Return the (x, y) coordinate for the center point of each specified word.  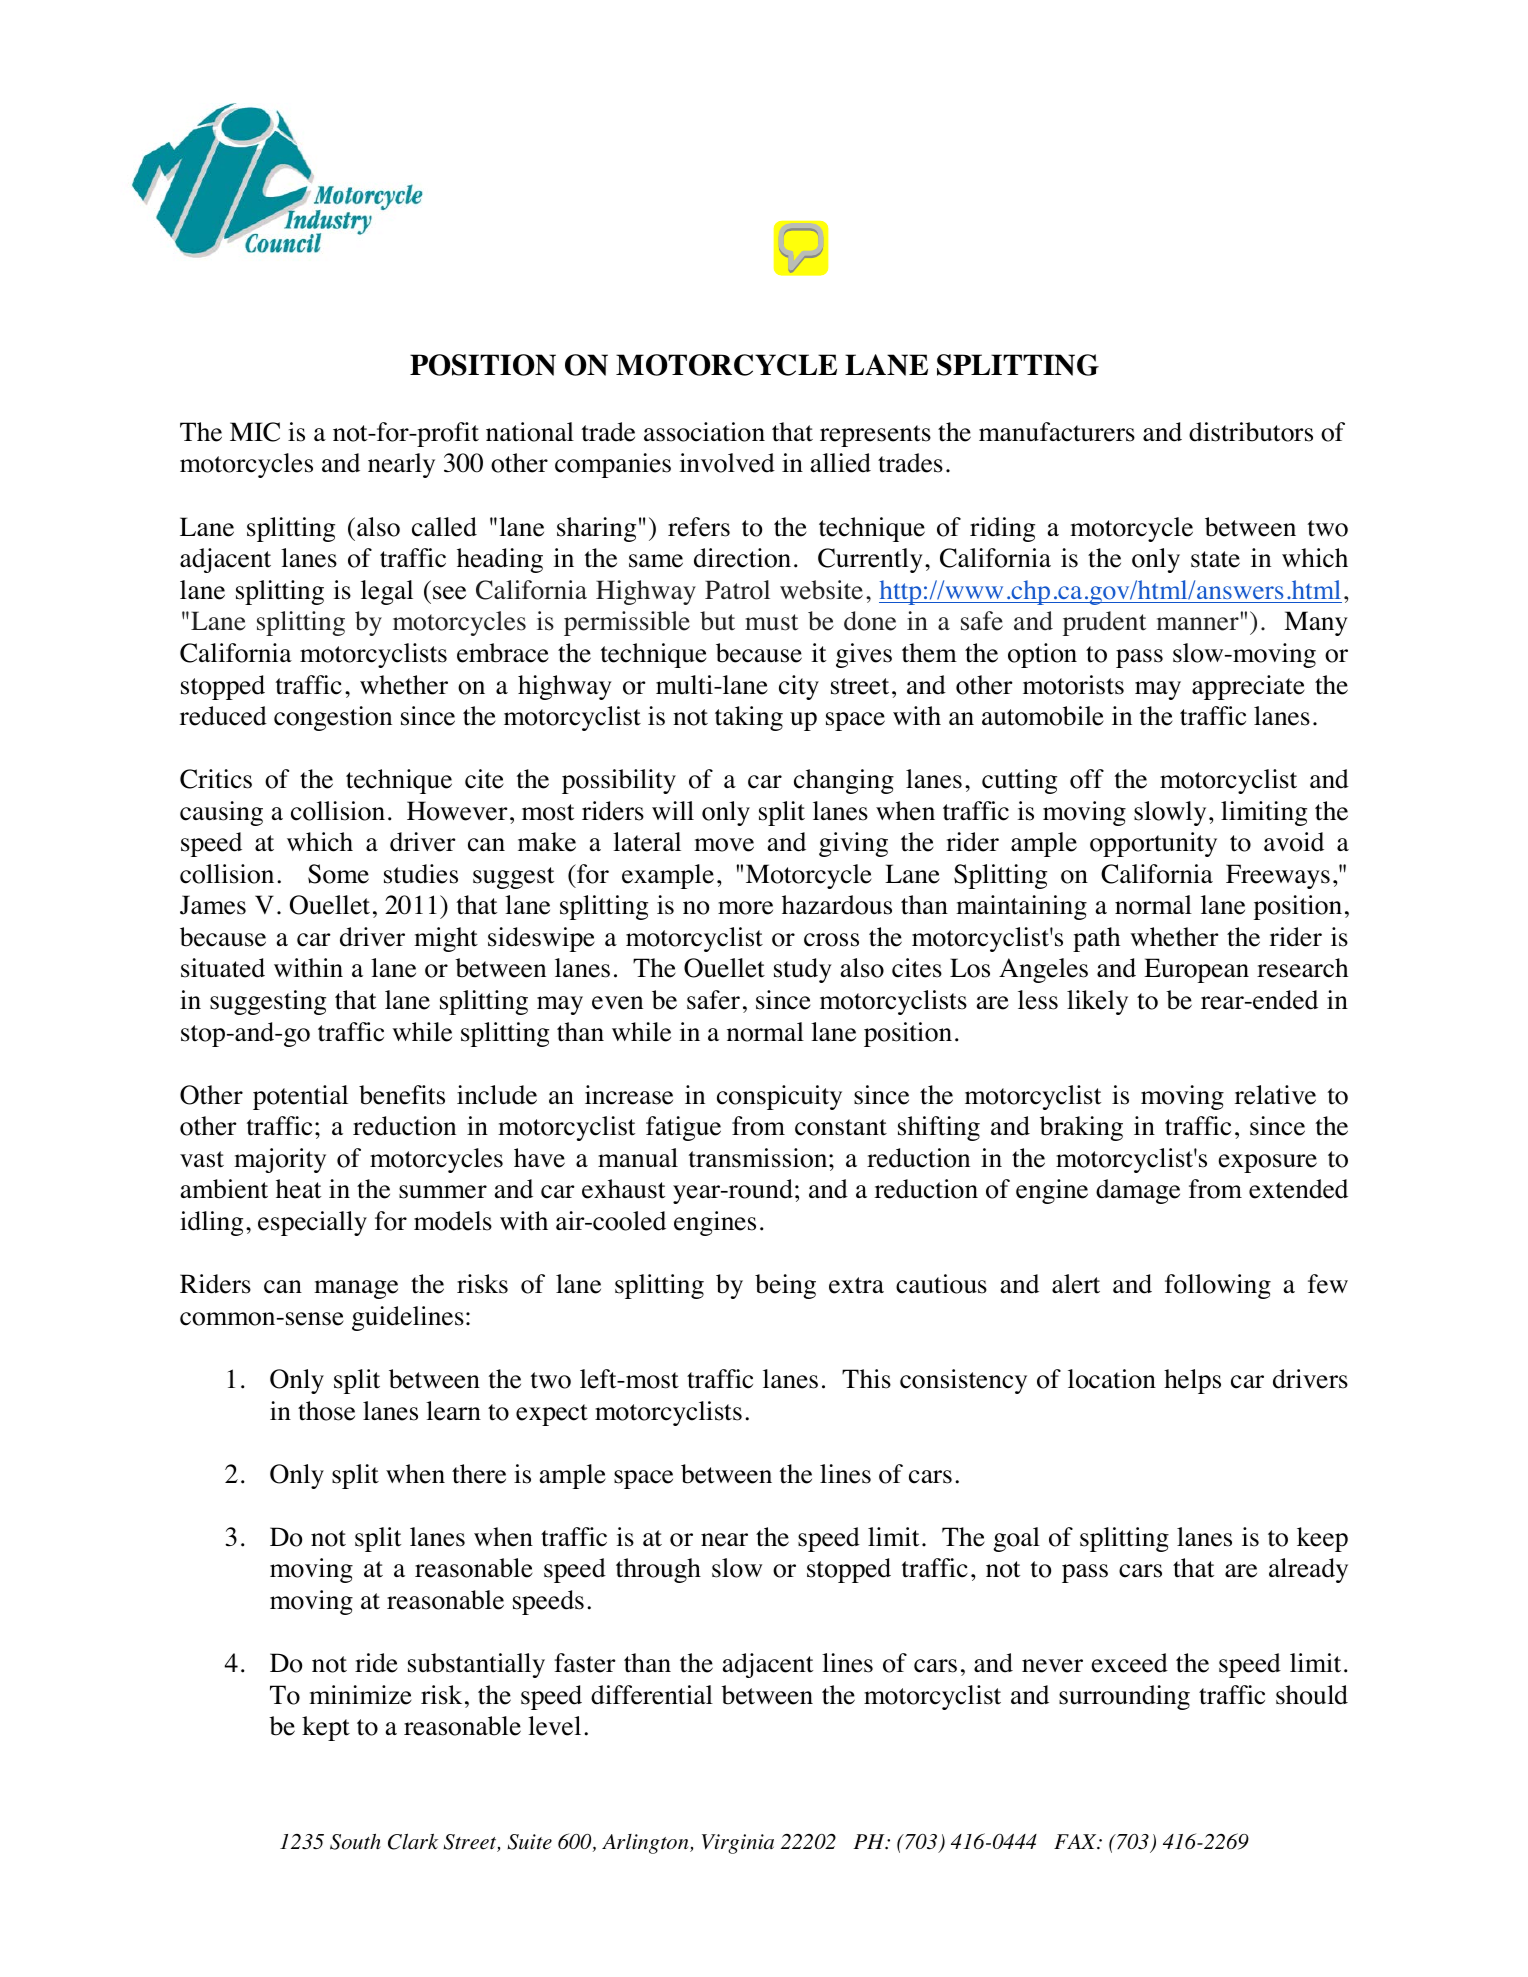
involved (727, 463)
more (745, 908)
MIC (255, 432)
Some (338, 874)
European (1196, 970)
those (326, 1411)
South (355, 1841)
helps (1192, 1381)
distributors (1251, 432)
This (866, 1379)
